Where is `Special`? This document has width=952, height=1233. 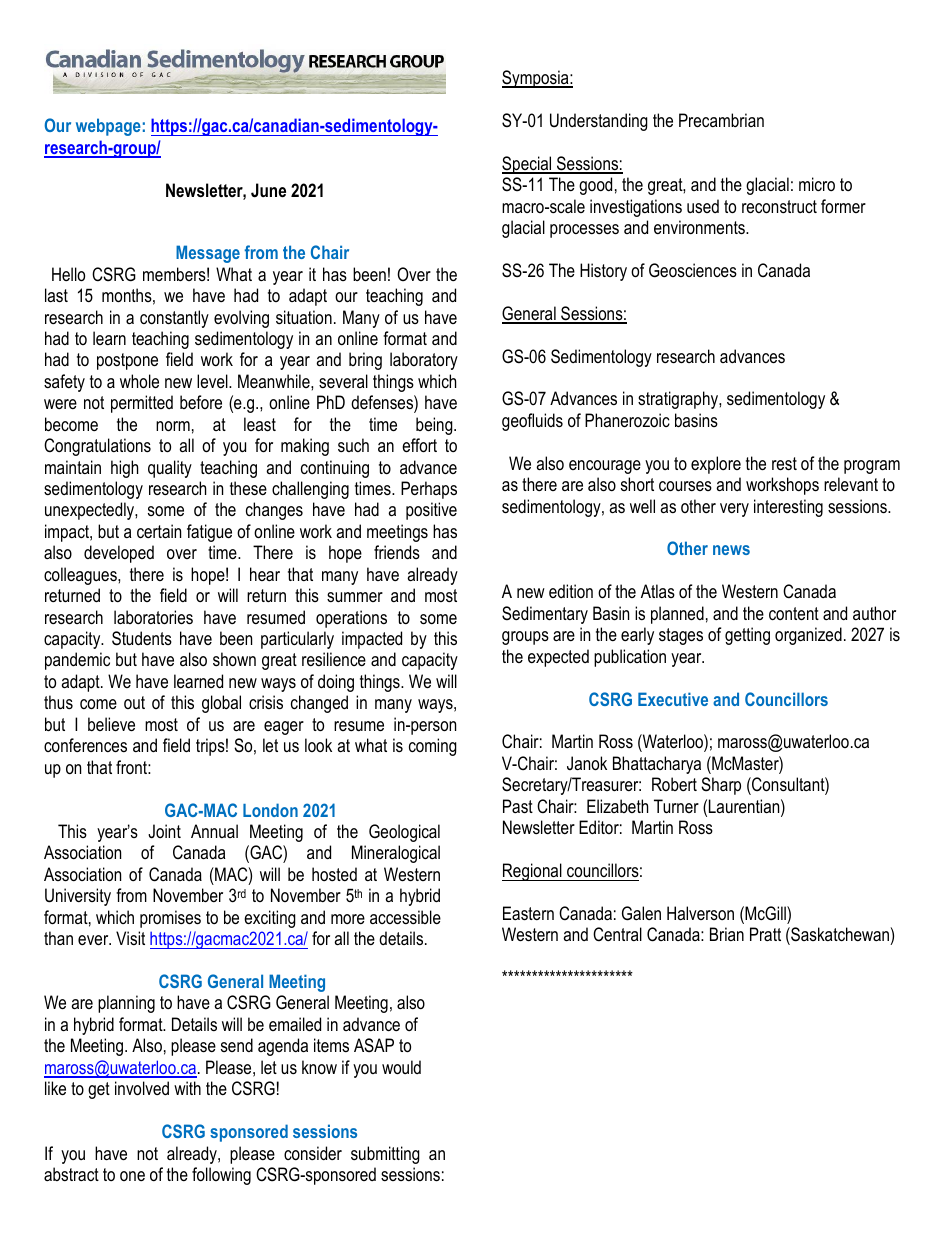 Special is located at coordinates (528, 165).
